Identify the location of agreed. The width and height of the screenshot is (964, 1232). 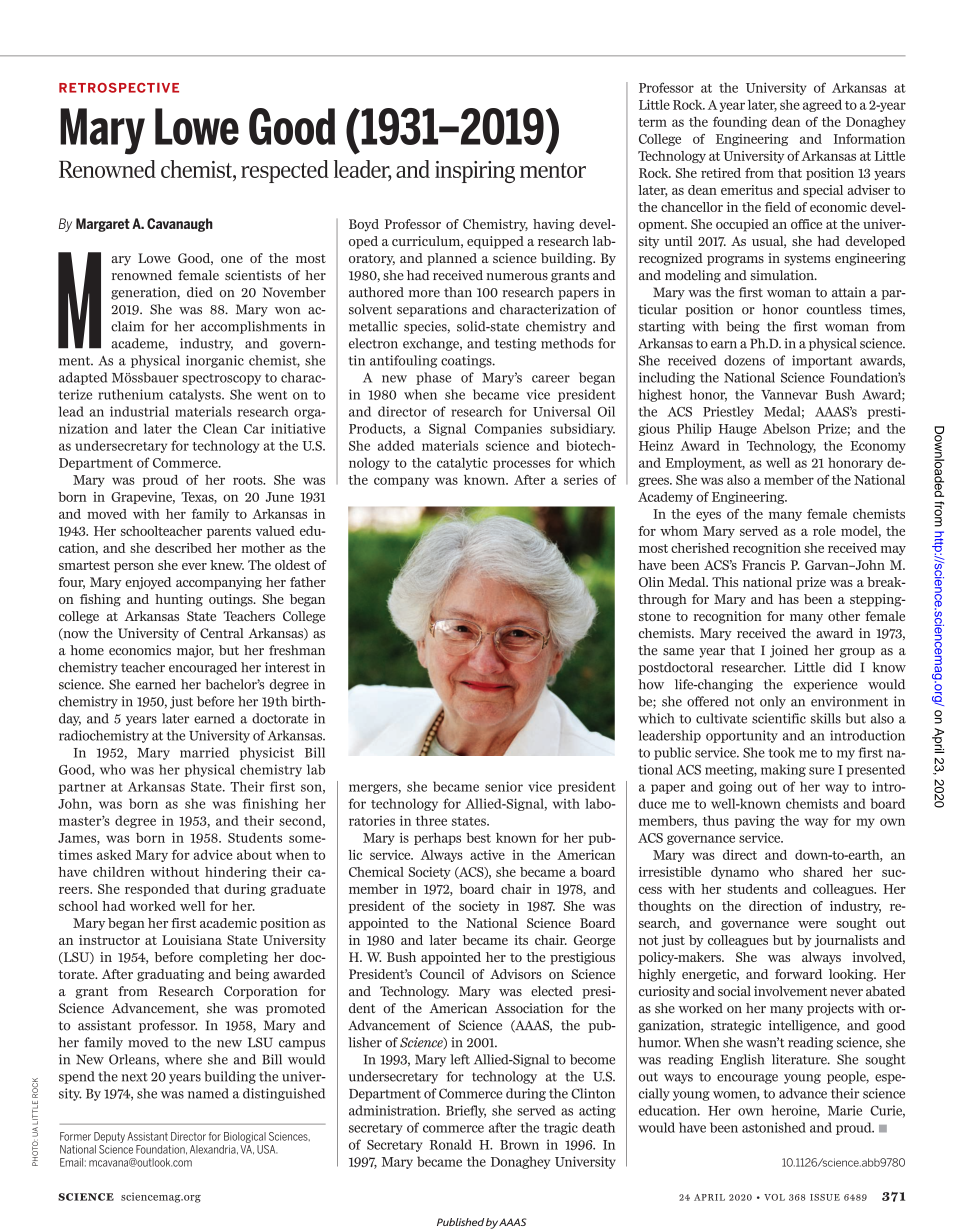
(822, 105).
